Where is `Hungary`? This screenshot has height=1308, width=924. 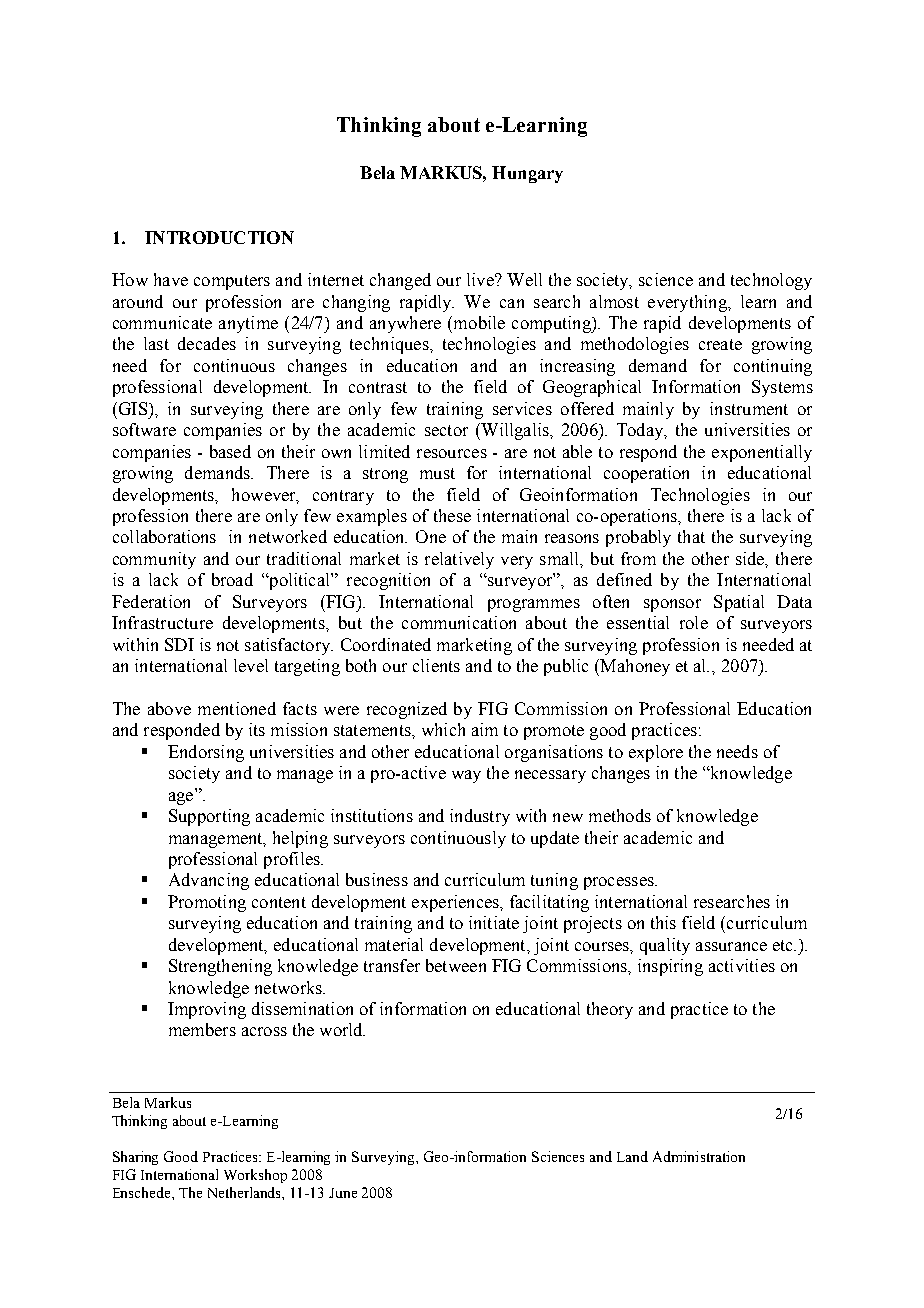
Hungary is located at coordinates (527, 174).
